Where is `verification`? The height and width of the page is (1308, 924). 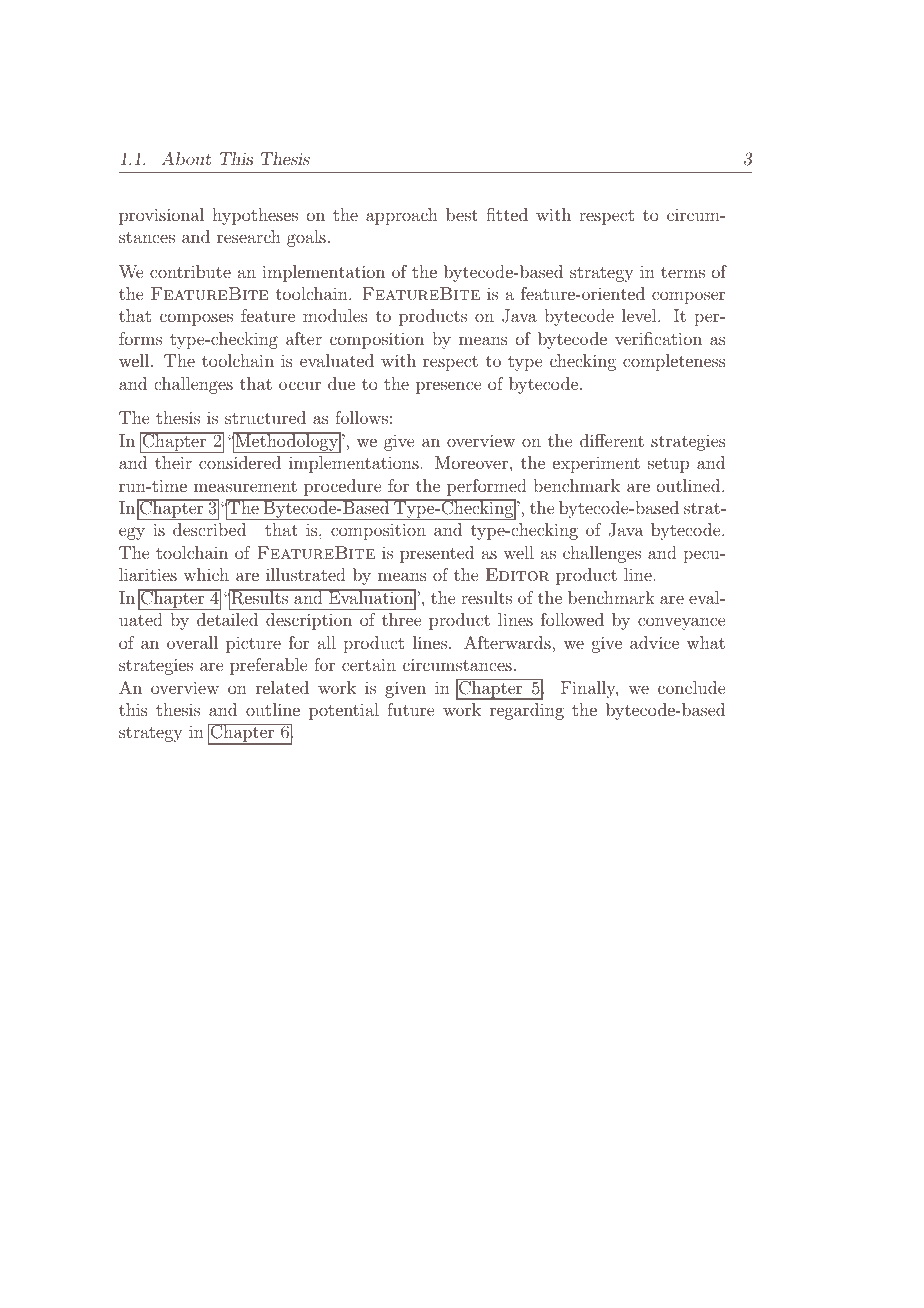
verification is located at coordinates (658, 338).
